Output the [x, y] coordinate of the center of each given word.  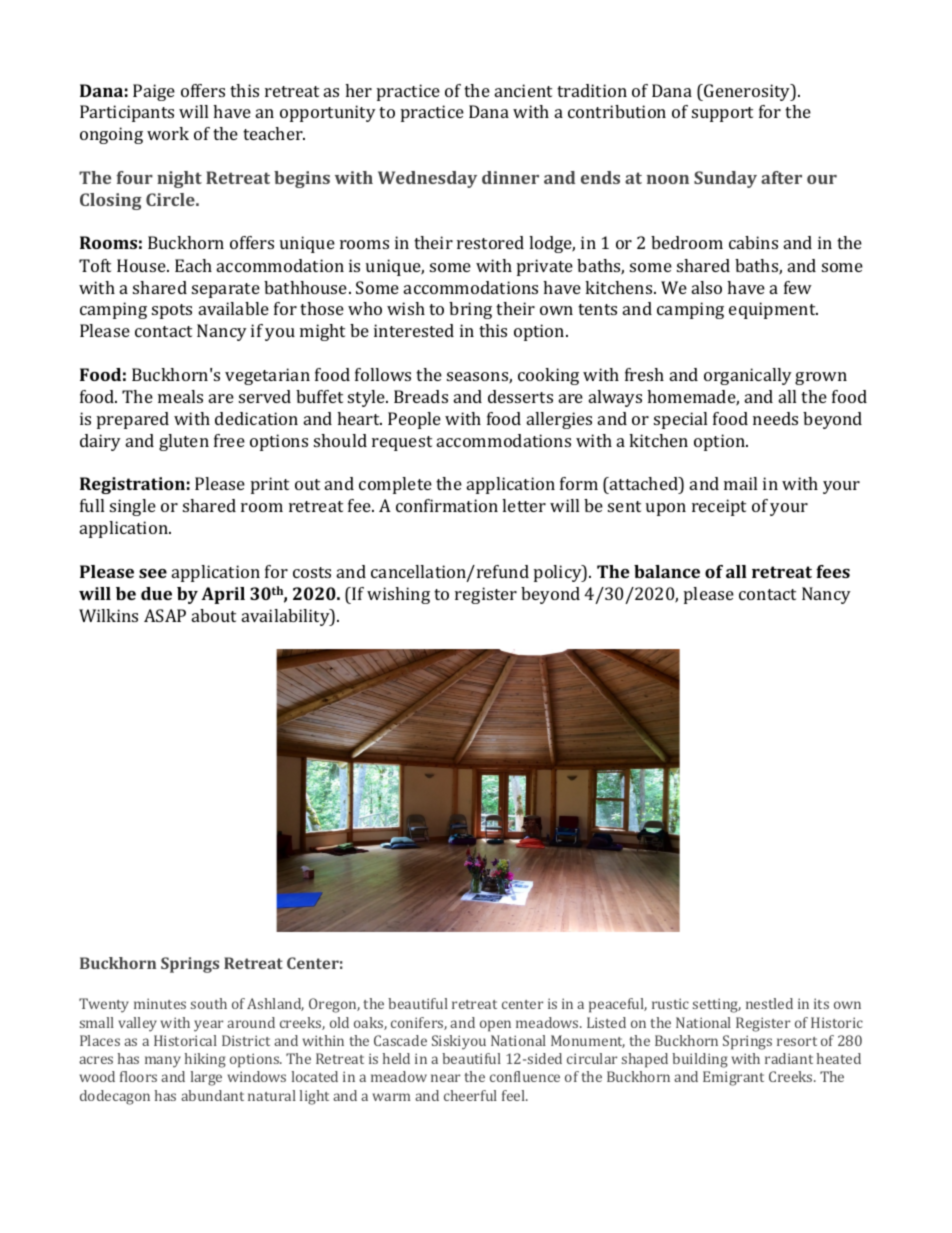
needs [775, 418]
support [722, 114]
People [414, 420]
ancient [523, 90]
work [168, 133]
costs [312, 572]
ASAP [165, 615]
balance [667, 571]
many [163, 1062]
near [445, 1078]
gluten [184, 442]
